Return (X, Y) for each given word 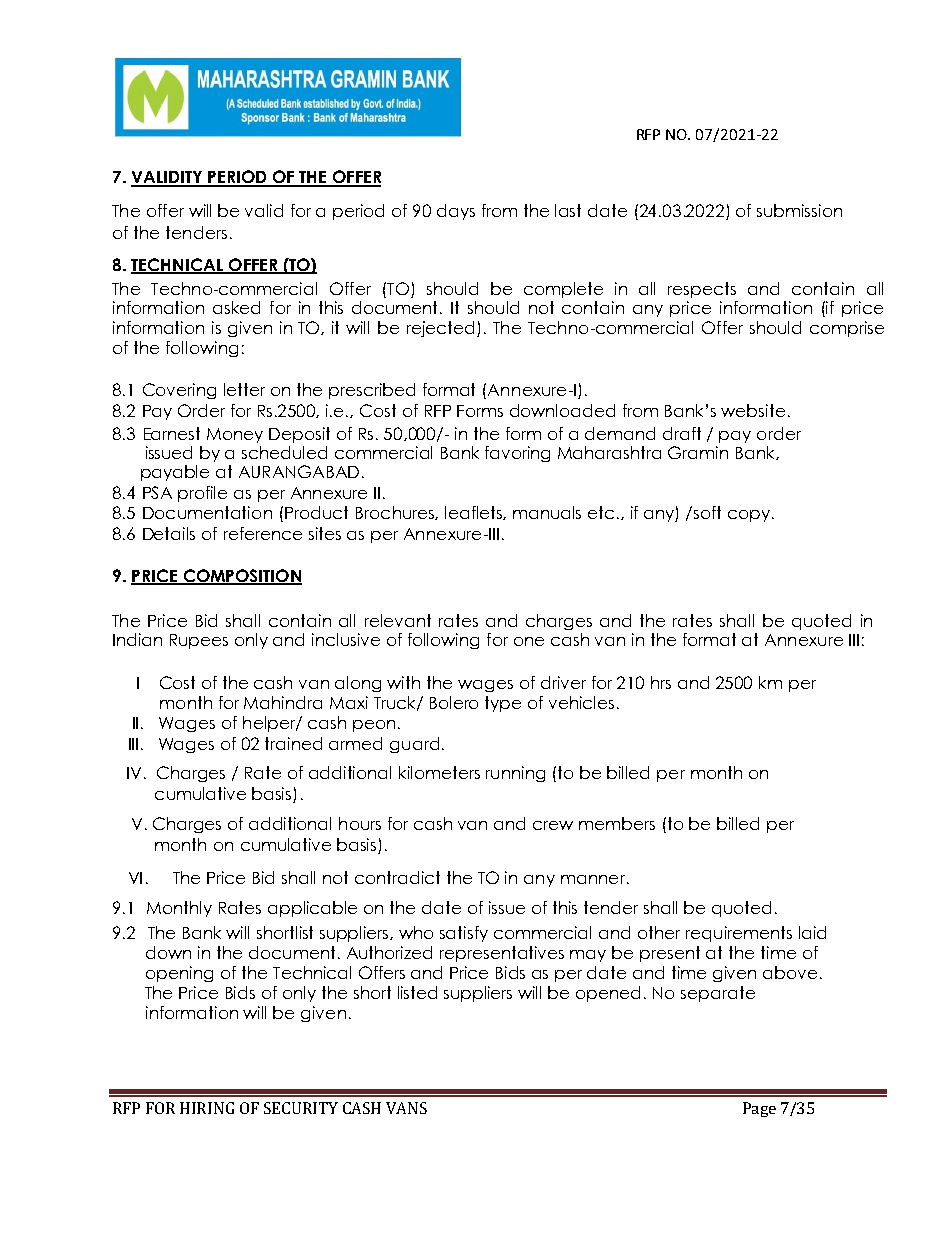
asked (236, 307)
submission (799, 210)
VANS (406, 1108)
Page (759, 1109)
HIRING (207, 1108)
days (456, 212)
